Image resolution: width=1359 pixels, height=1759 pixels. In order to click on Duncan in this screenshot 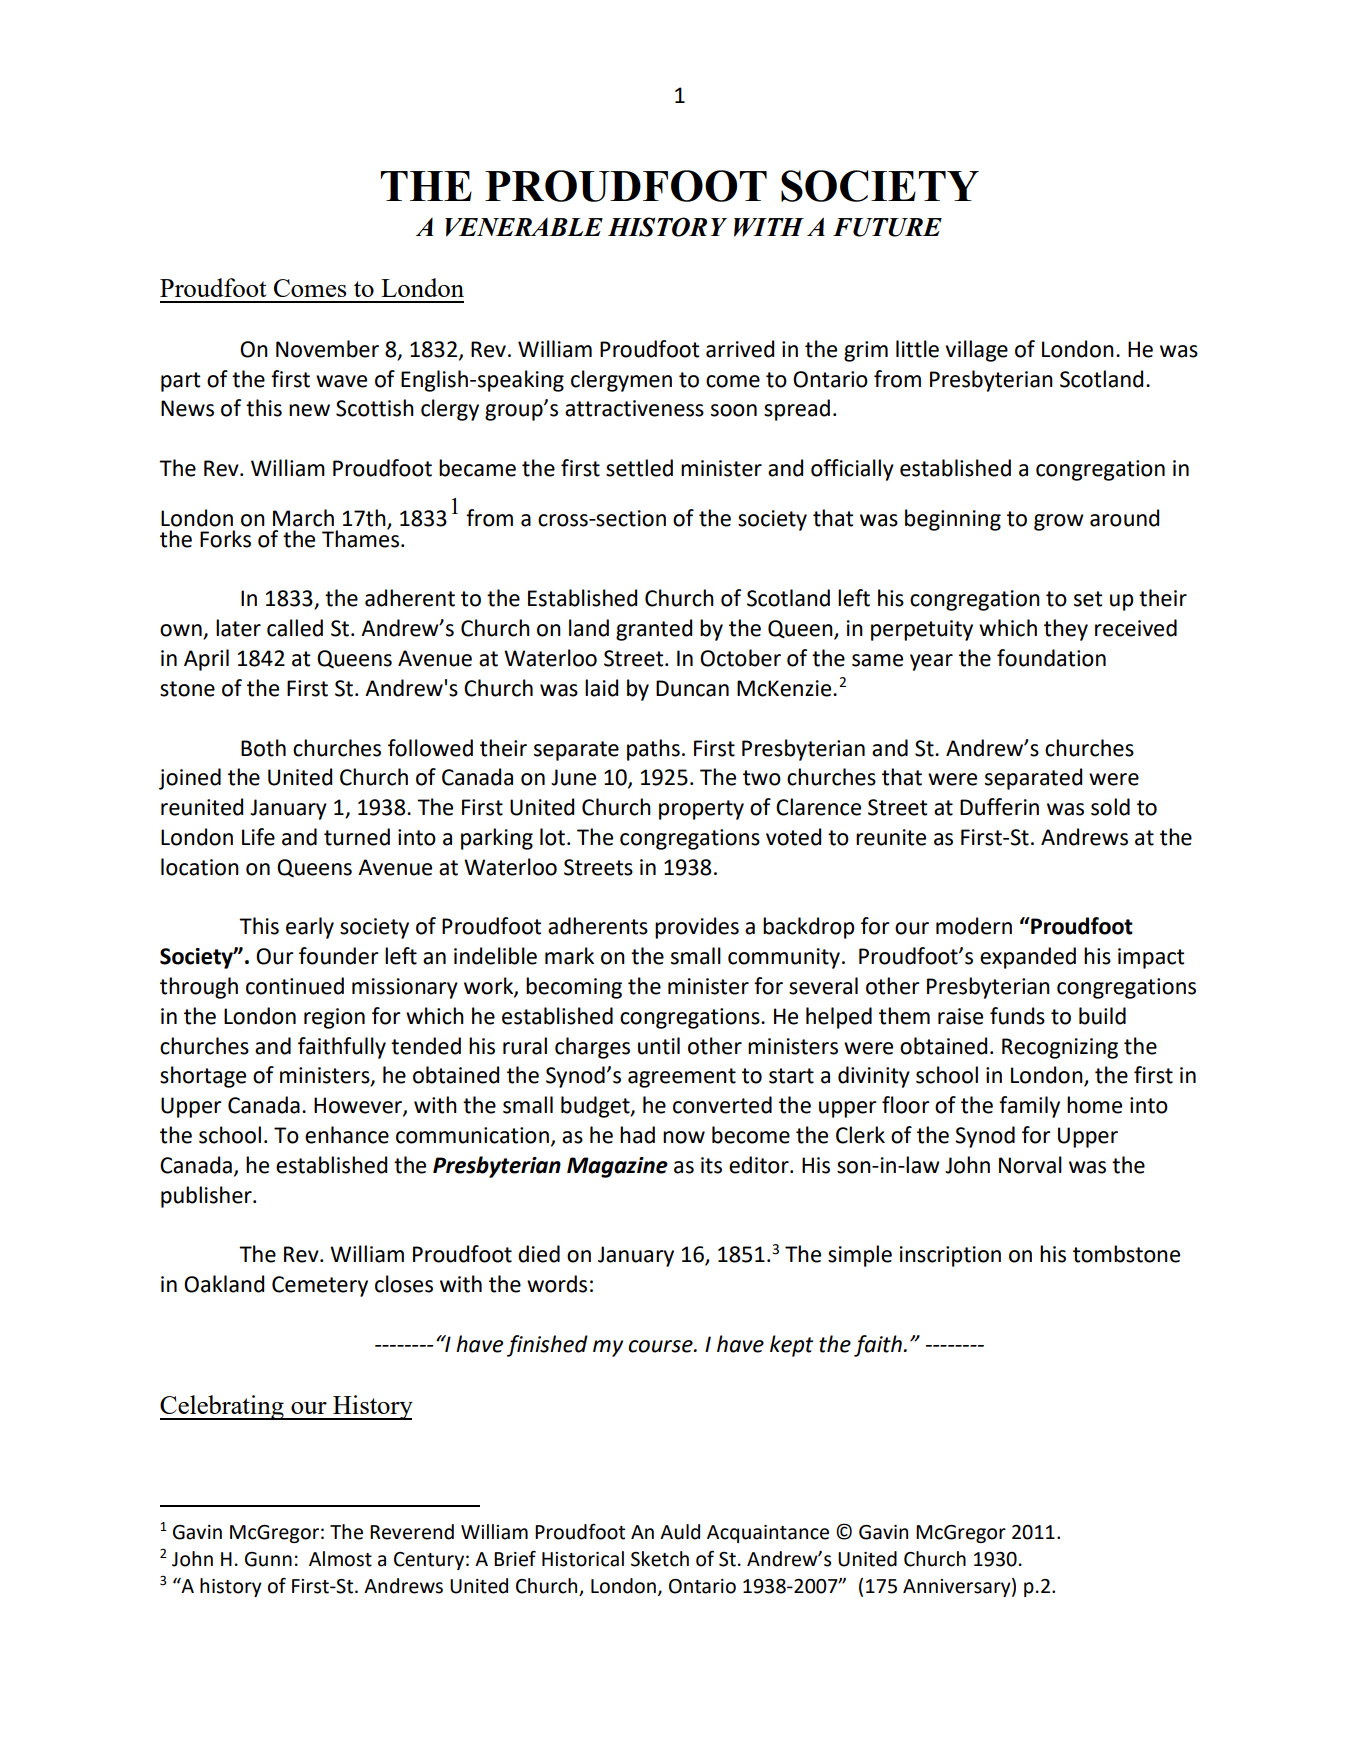, I will do `click(692, 688)`.
